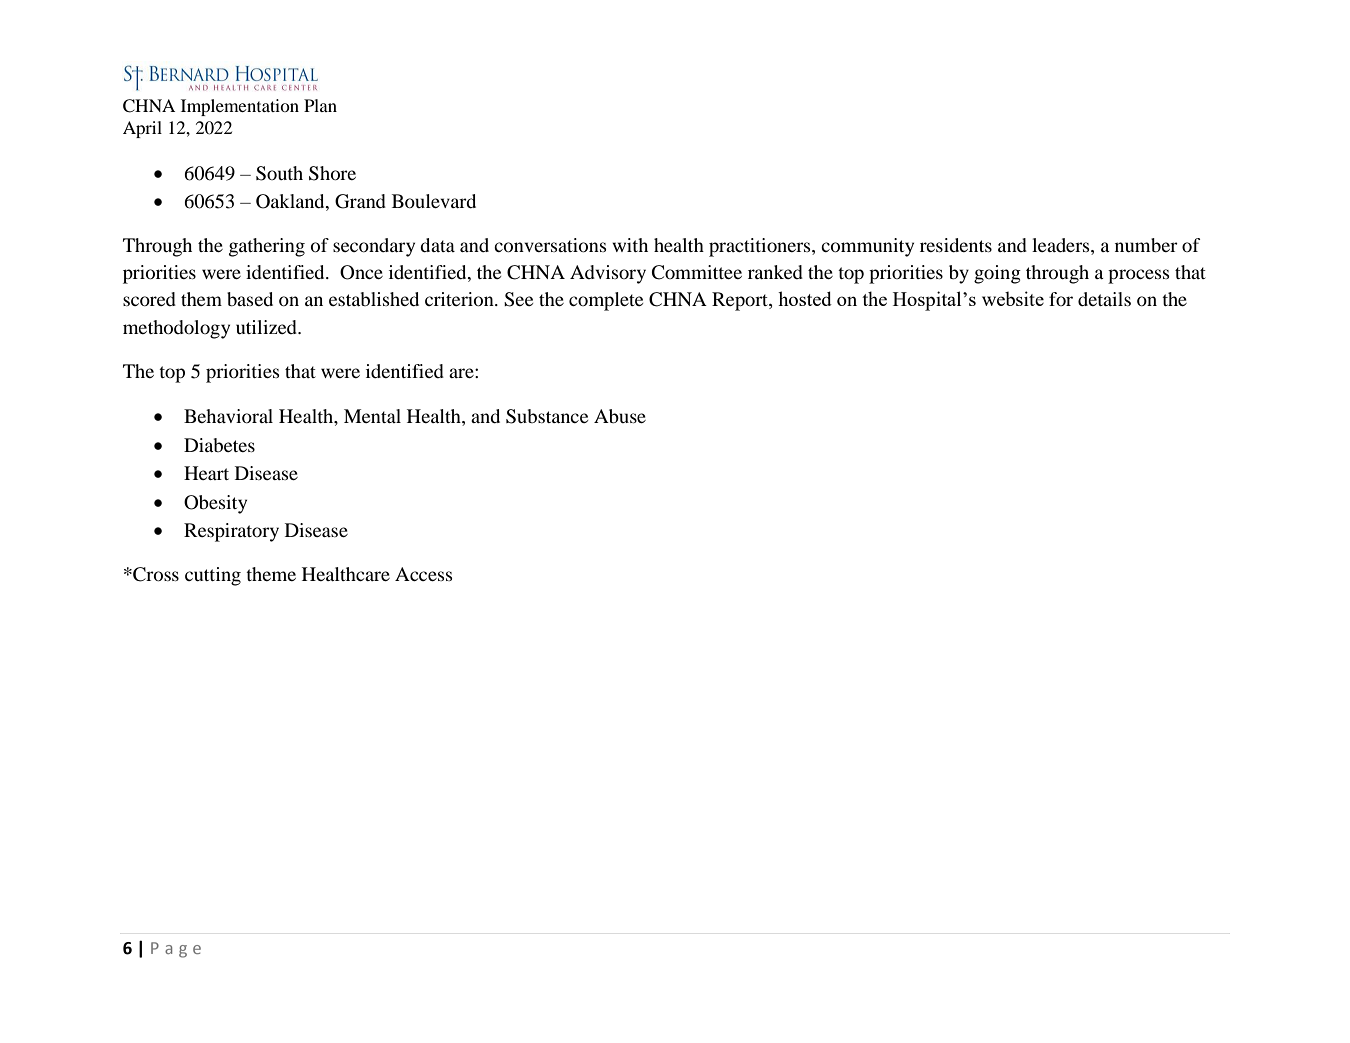 The image size is (1350, 1043). I want to click on Abuse, so click(620, 416).
